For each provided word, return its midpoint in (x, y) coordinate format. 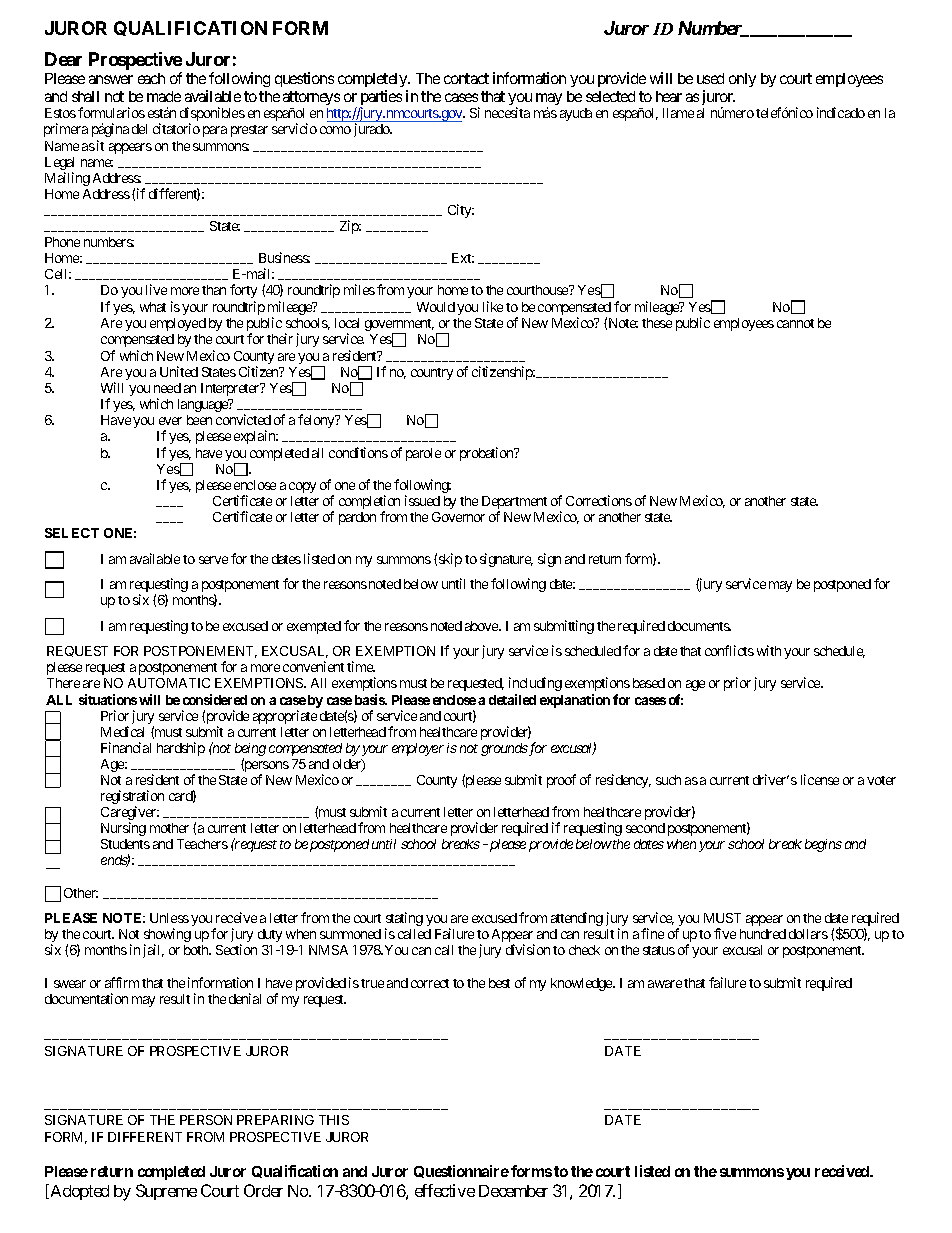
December (513, 1191)
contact (466, 78)
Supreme (166, 1192)
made (164, 96)
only (742, 80)
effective (445, 1190)
